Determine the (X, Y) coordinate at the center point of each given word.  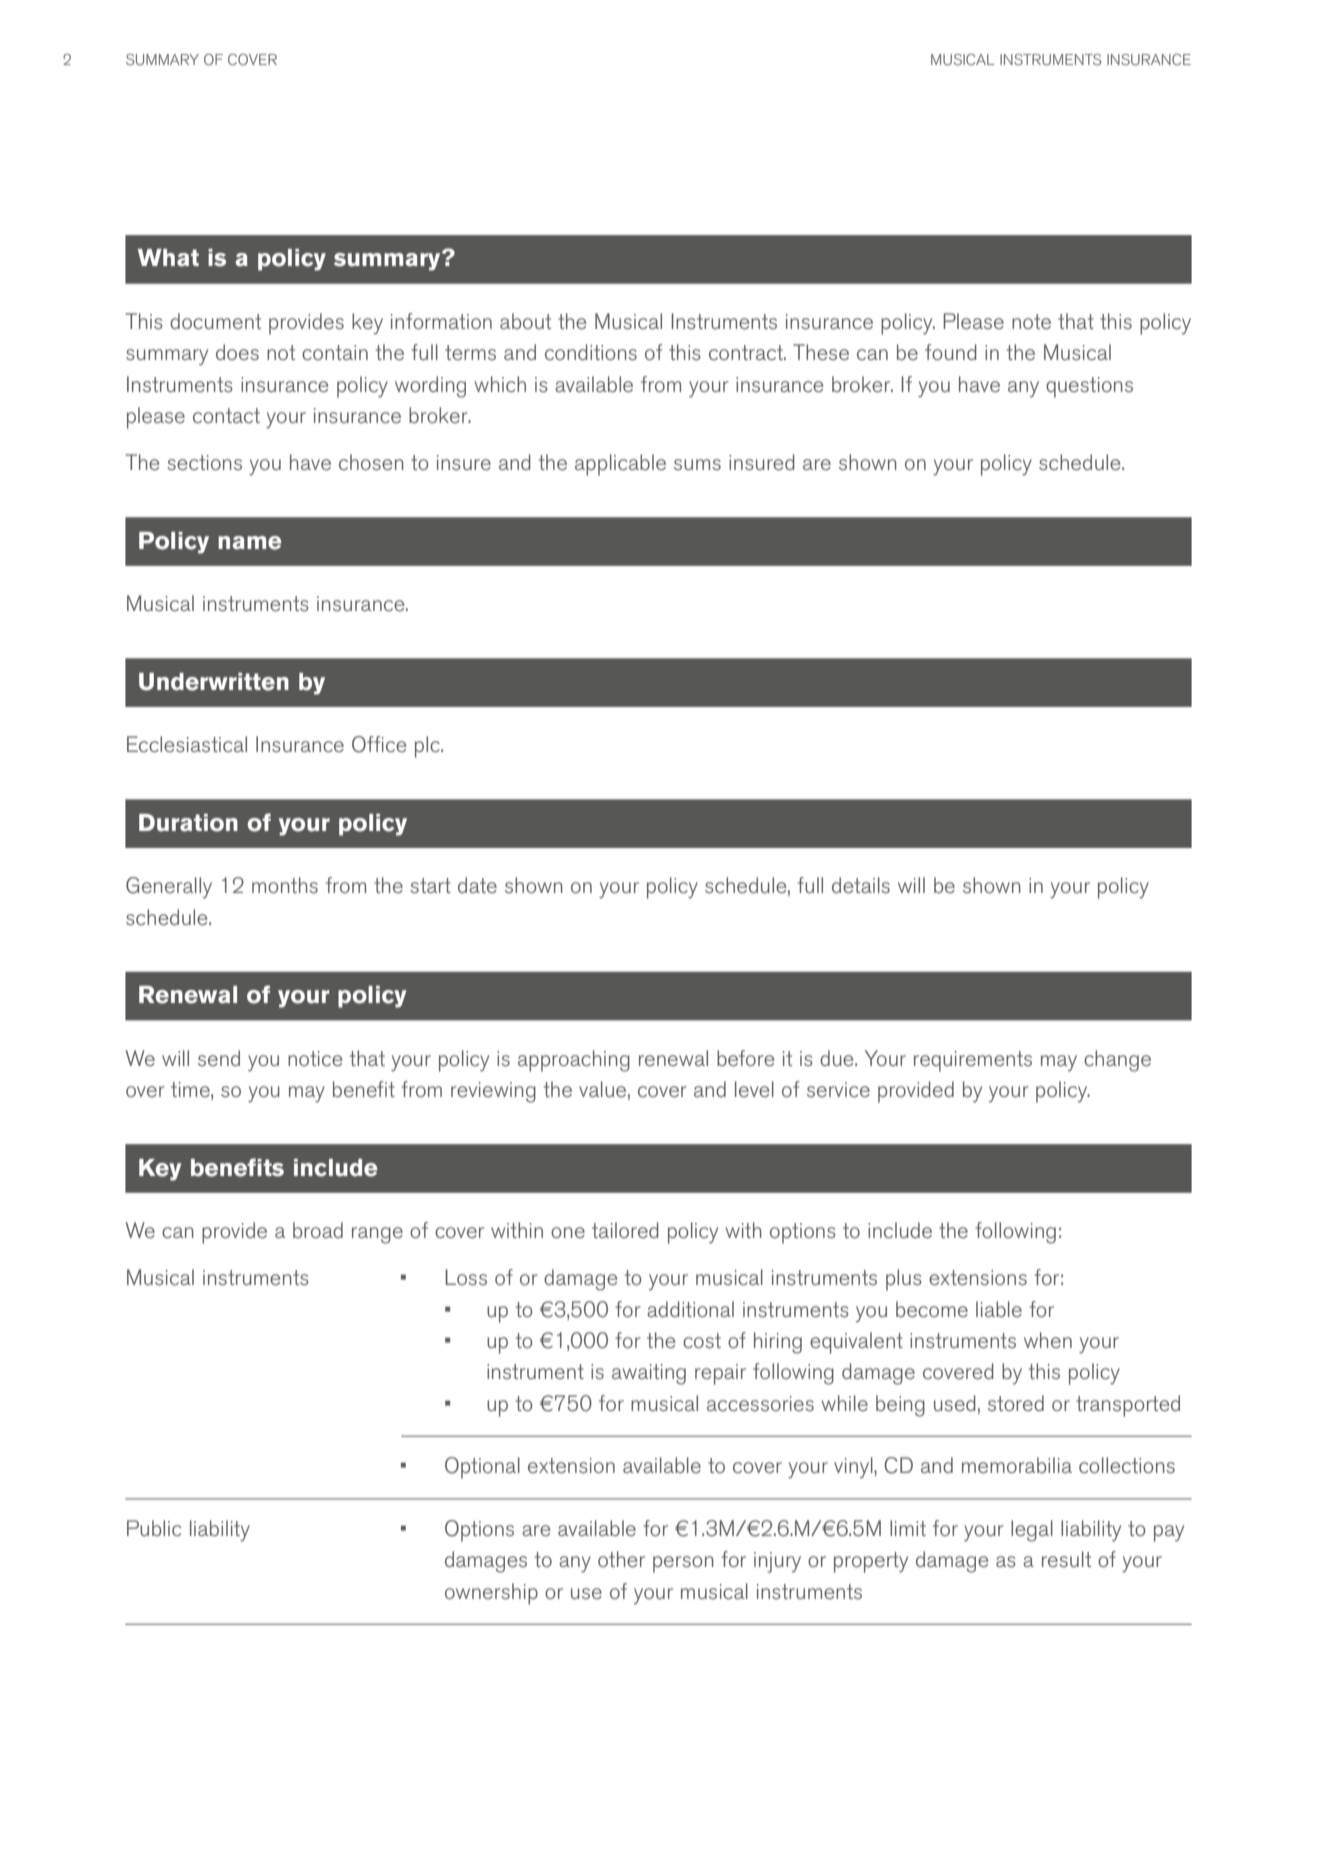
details (861, 885)
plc (428, 747)
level (754, 1089)
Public (154, 1528)
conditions (591, 352)
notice (315, 1058)
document (215, 321)
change (1117, 1061)
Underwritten (214, 682)
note (1031, 321)
